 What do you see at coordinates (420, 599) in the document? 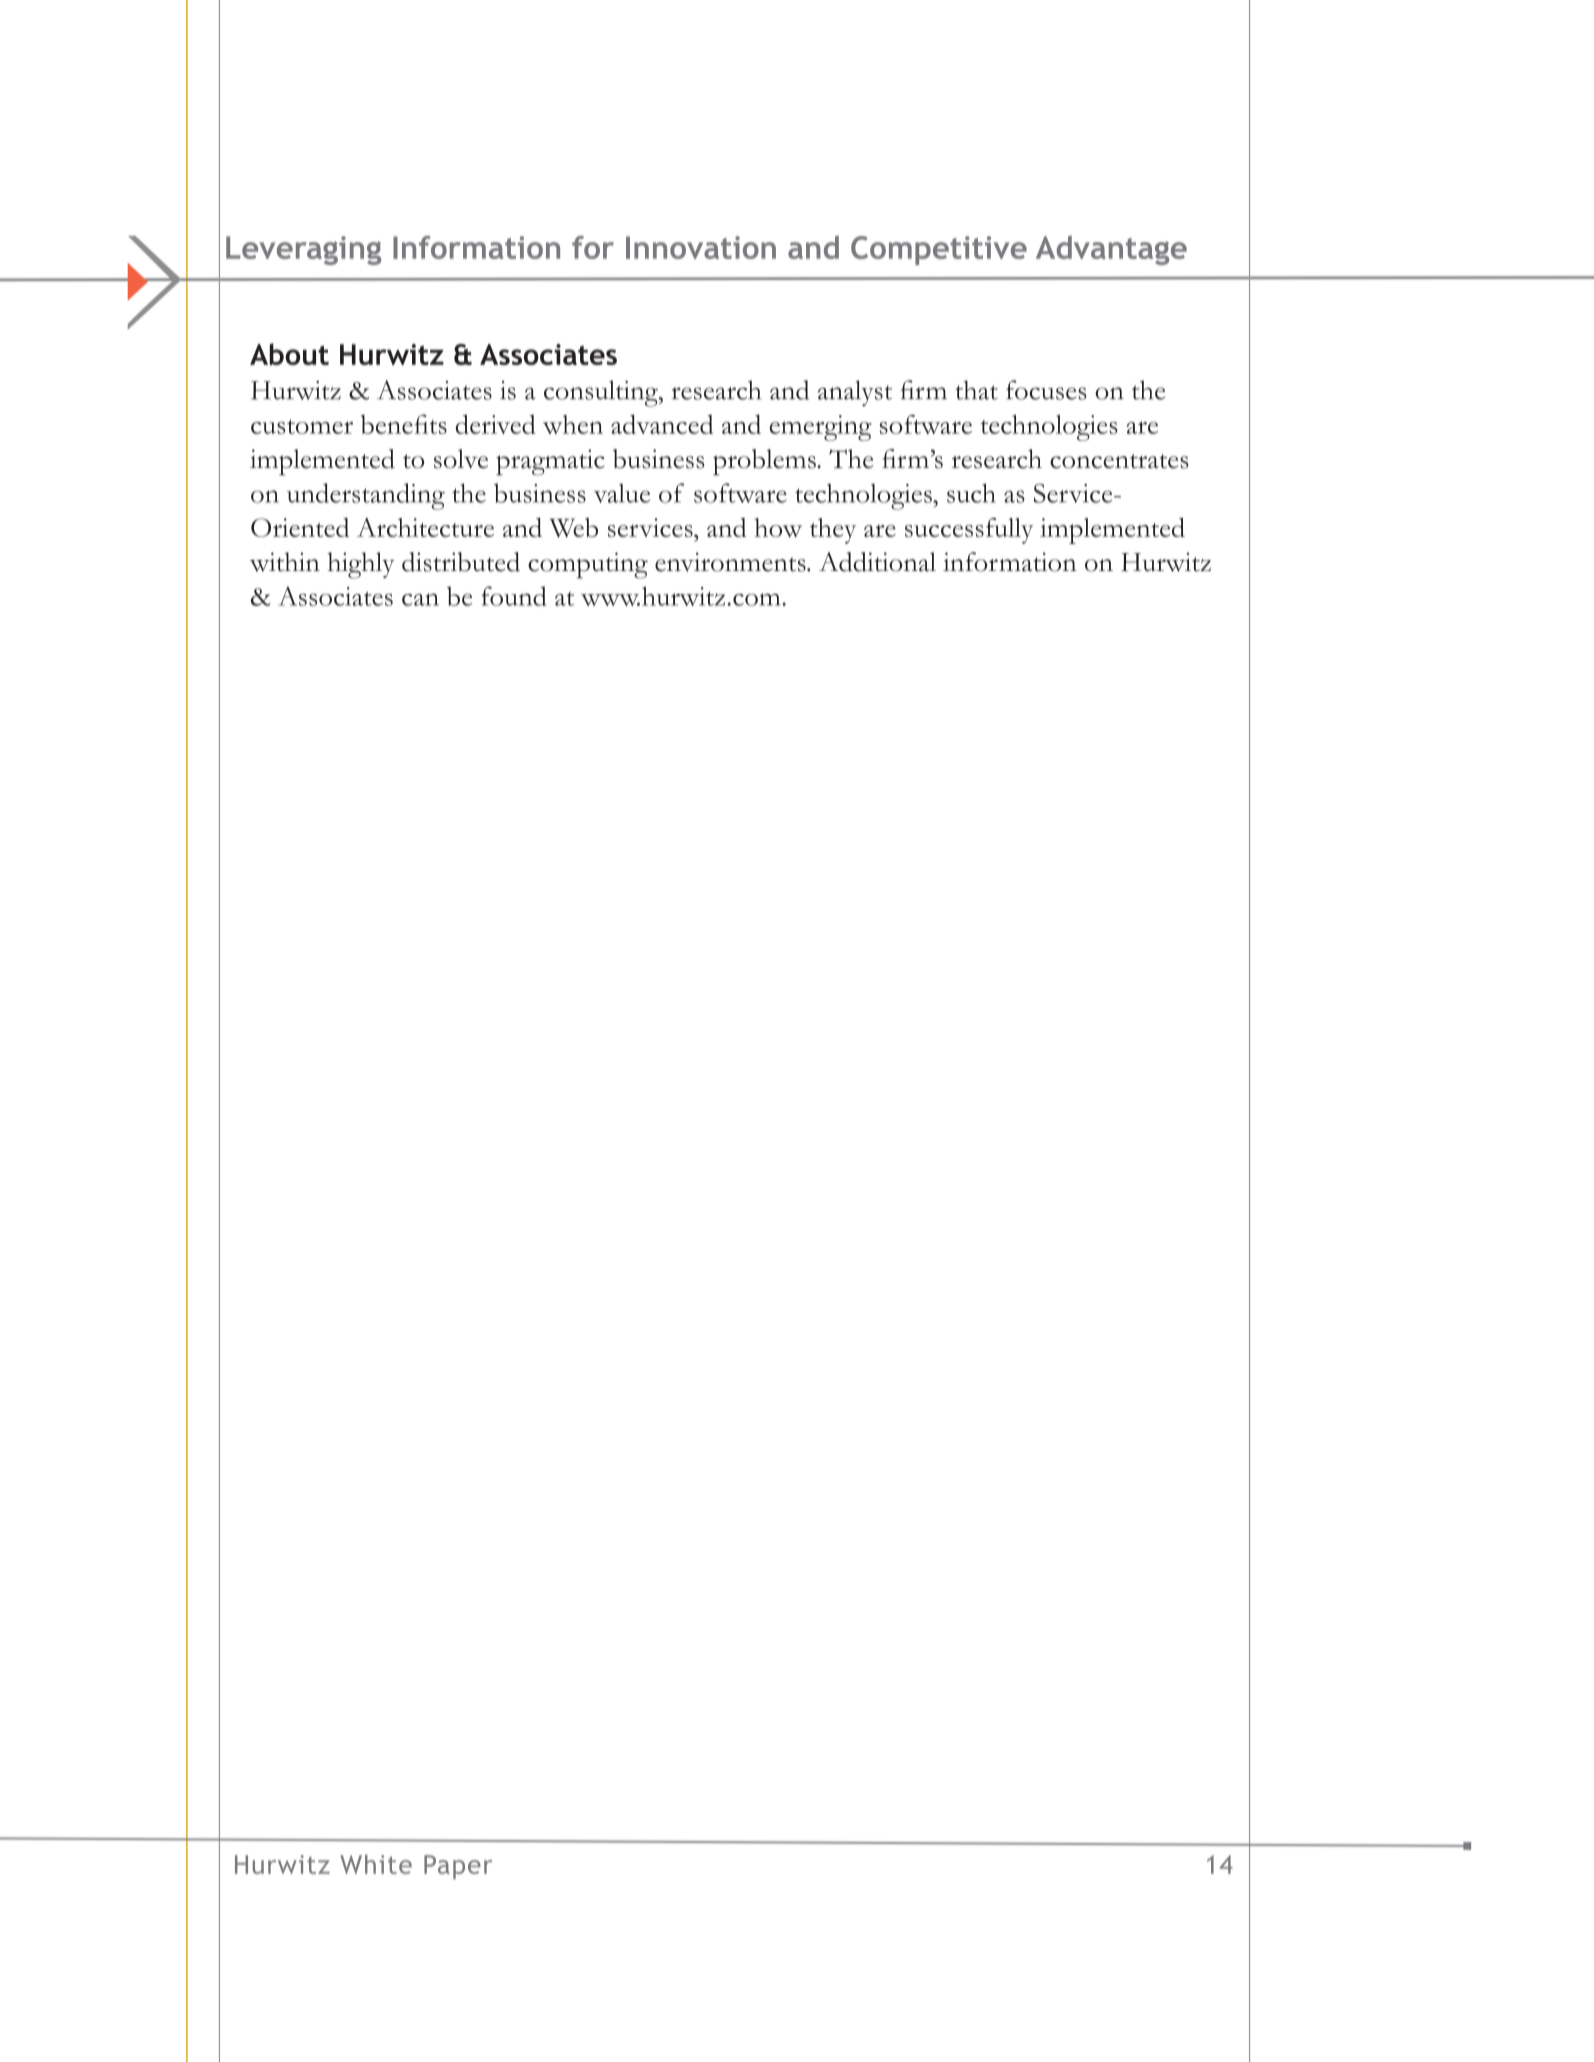
I see `can` at bounding box center [420, 599].
